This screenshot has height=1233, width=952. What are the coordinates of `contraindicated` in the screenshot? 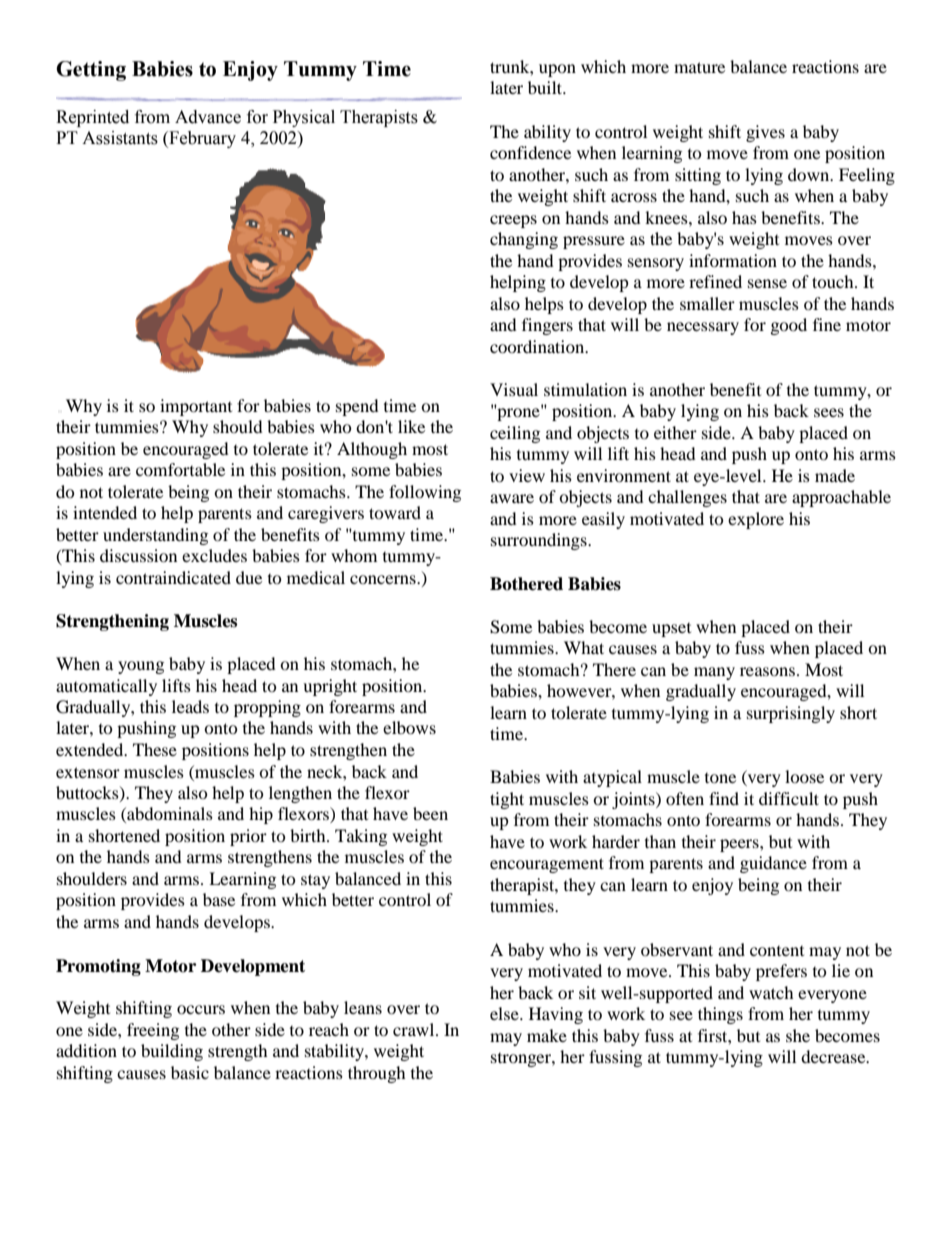 It's located at (173, 577).
